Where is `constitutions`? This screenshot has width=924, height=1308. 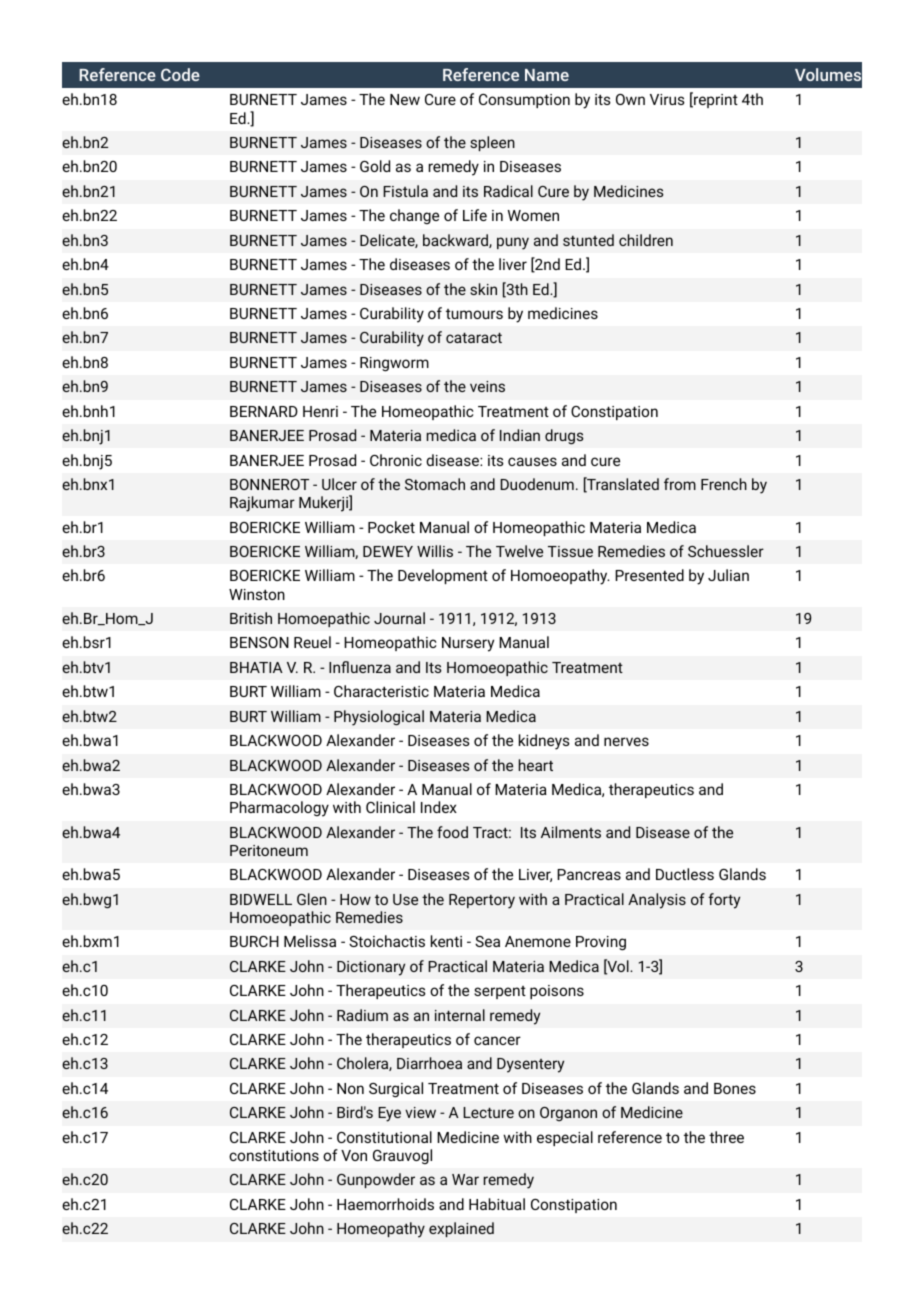
constitutions is located at coordinates (274, 1155).
